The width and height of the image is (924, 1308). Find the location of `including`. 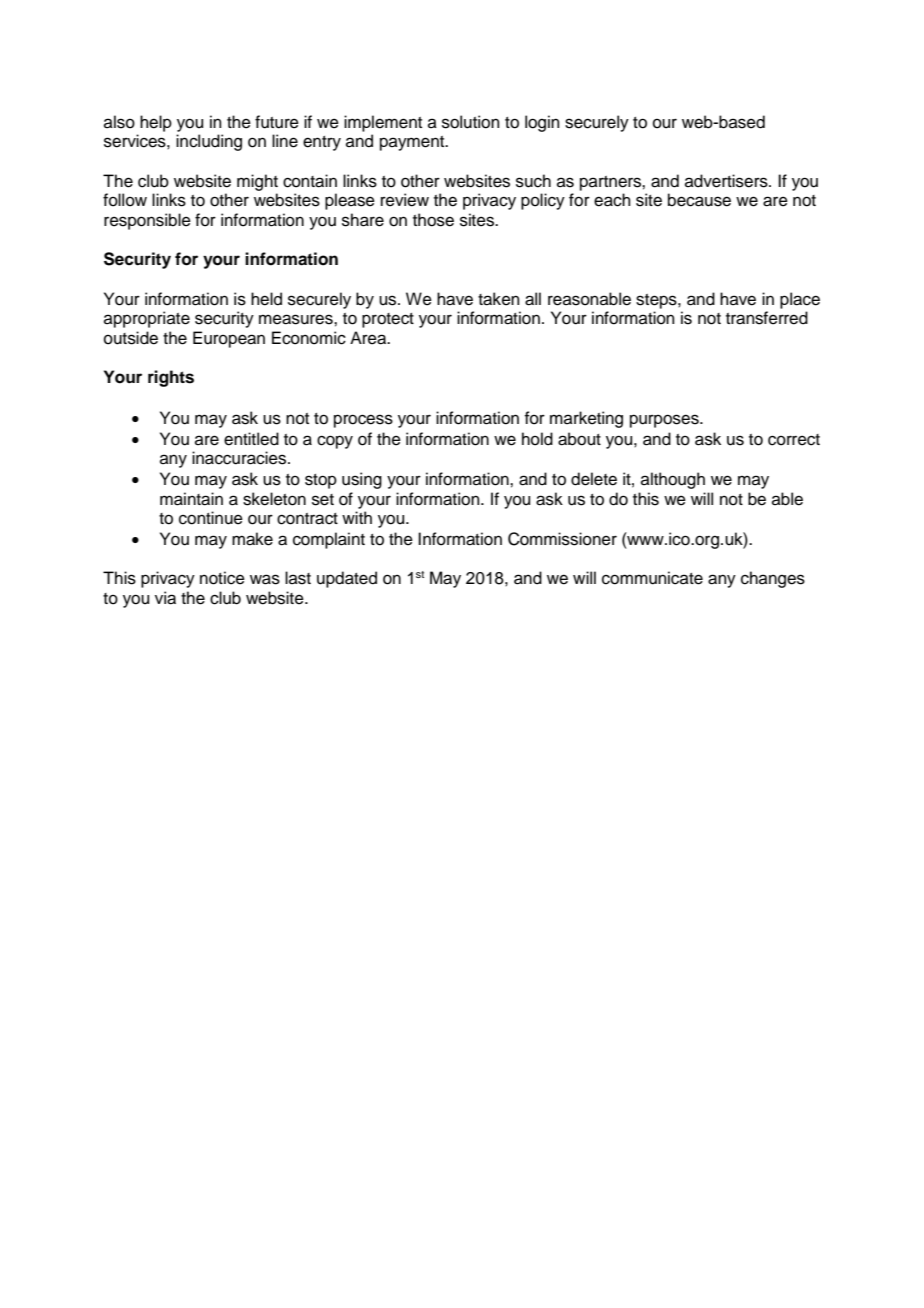

including is located at coordinates (209, 142).
